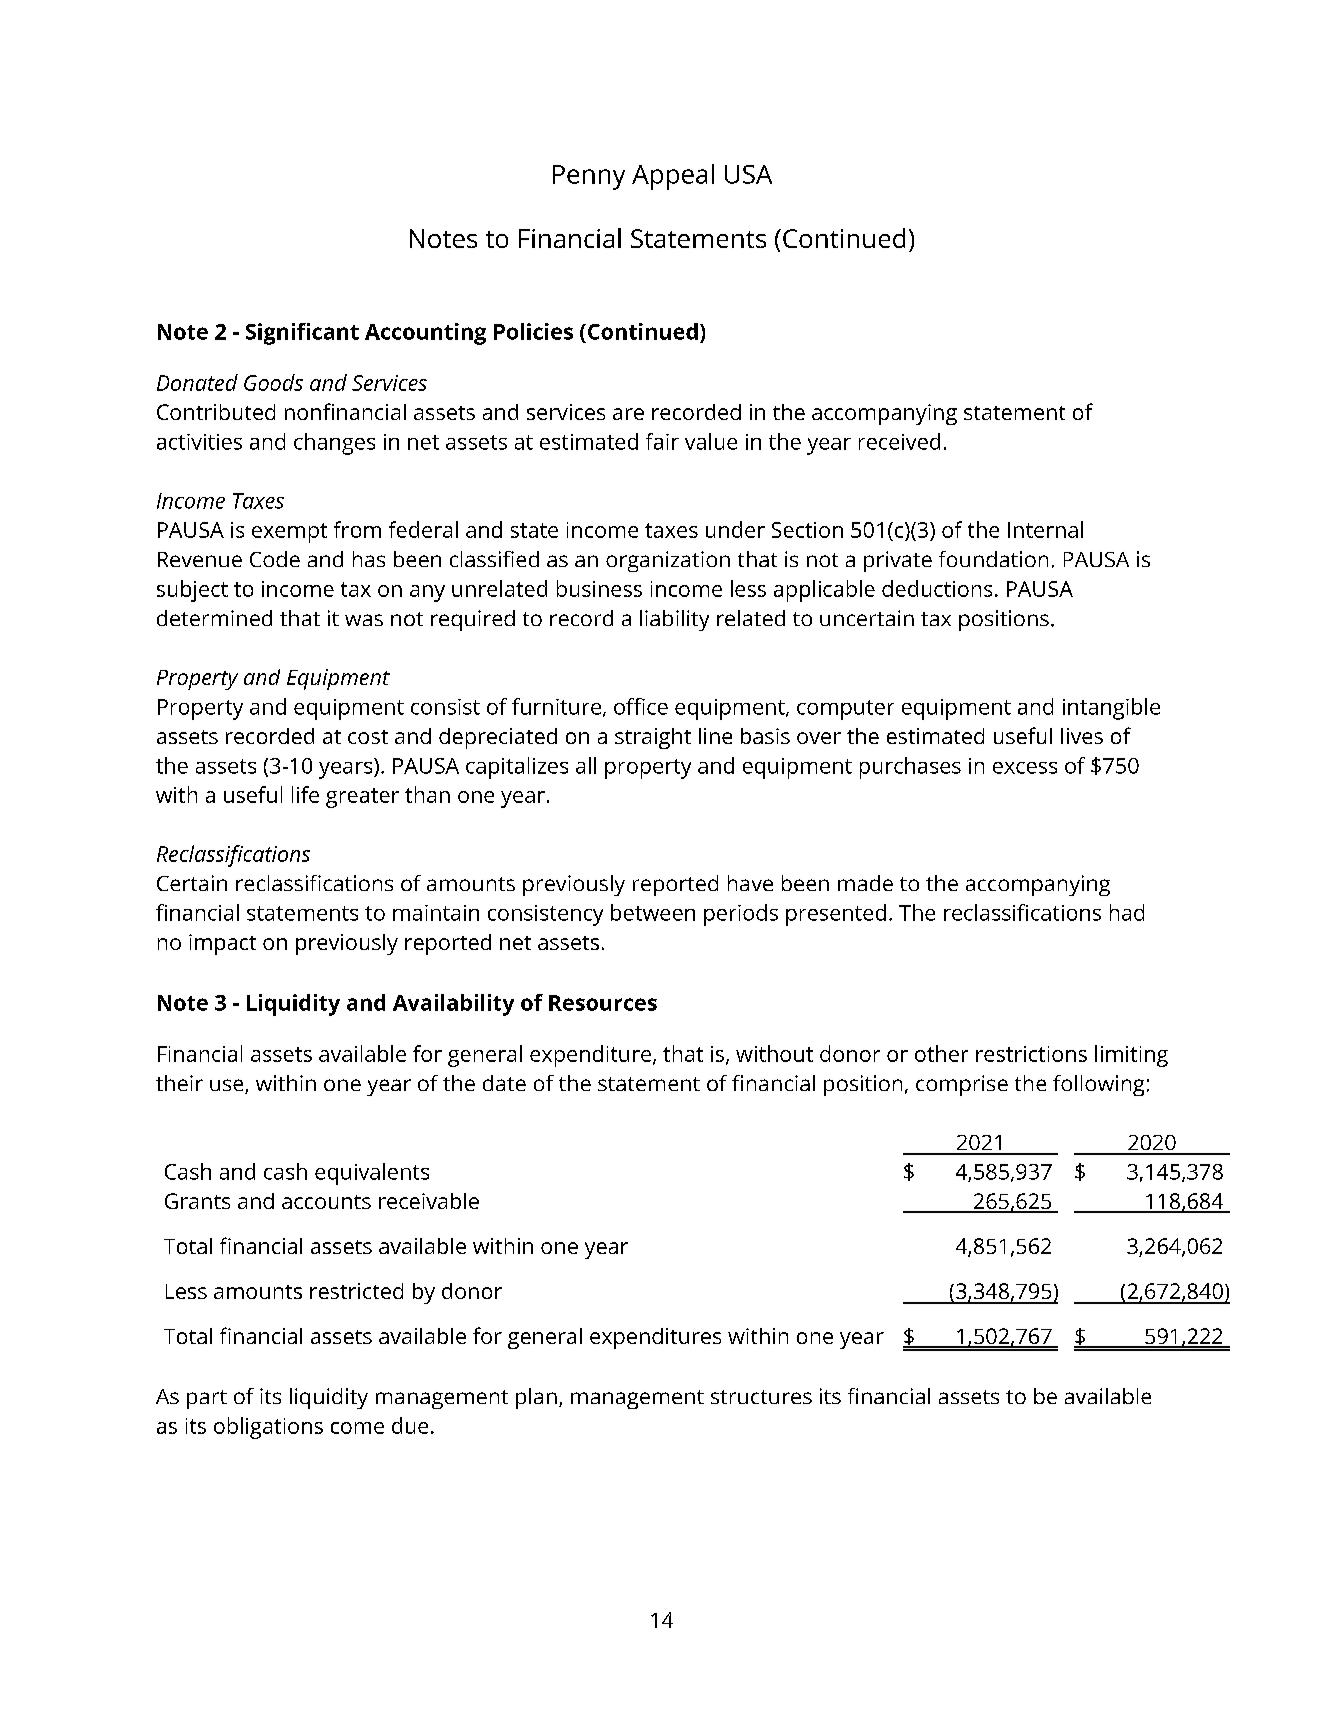  Describe the element at coordinates (899, 441) in the image. I see `received` at that location.
